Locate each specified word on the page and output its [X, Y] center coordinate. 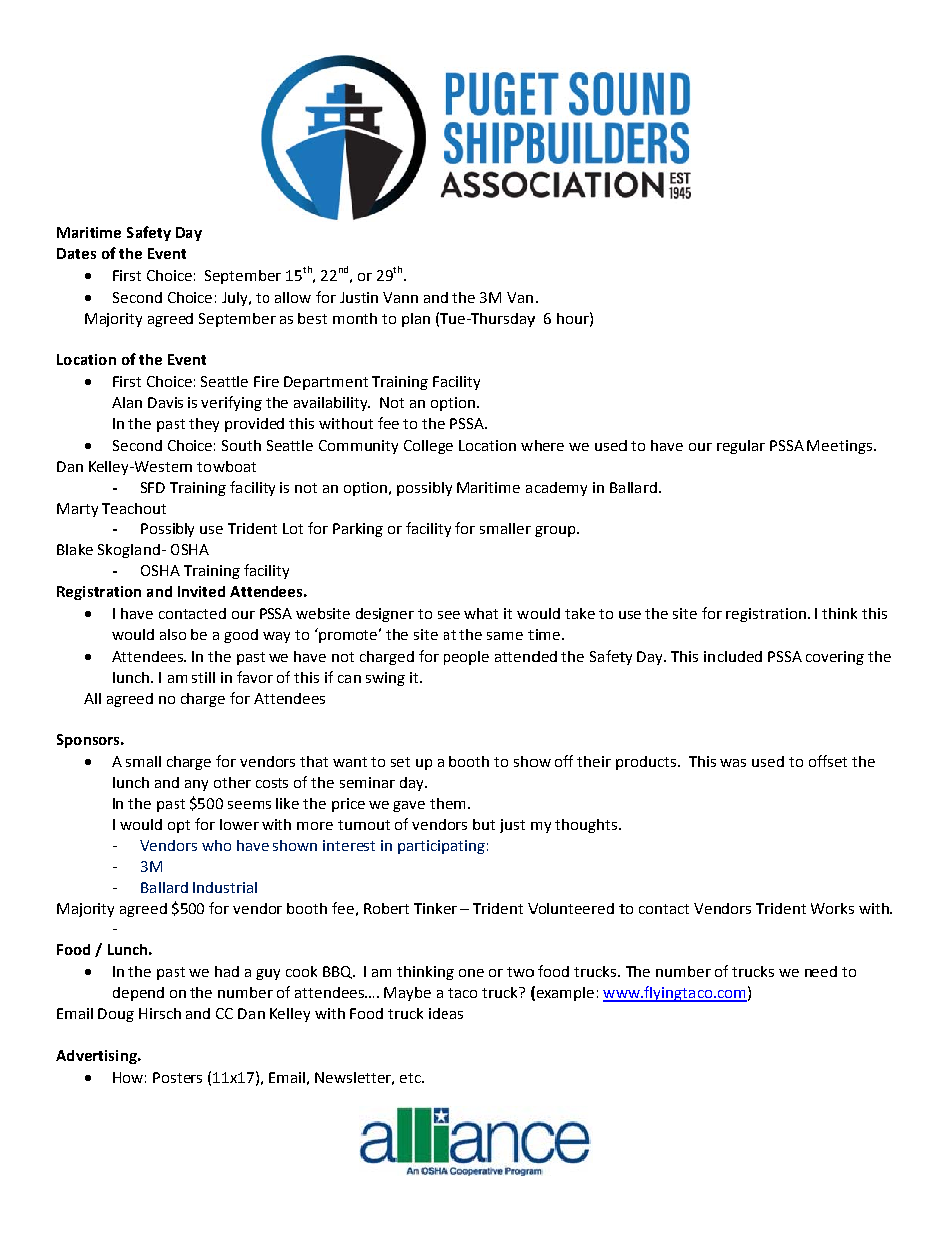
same [505, 636]
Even [165, 253]
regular [741, 447]
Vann [400, 297]
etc [411, 1078]
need [821, 971]
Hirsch [160, 1013]
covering [835, 658]
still [203, 677]
